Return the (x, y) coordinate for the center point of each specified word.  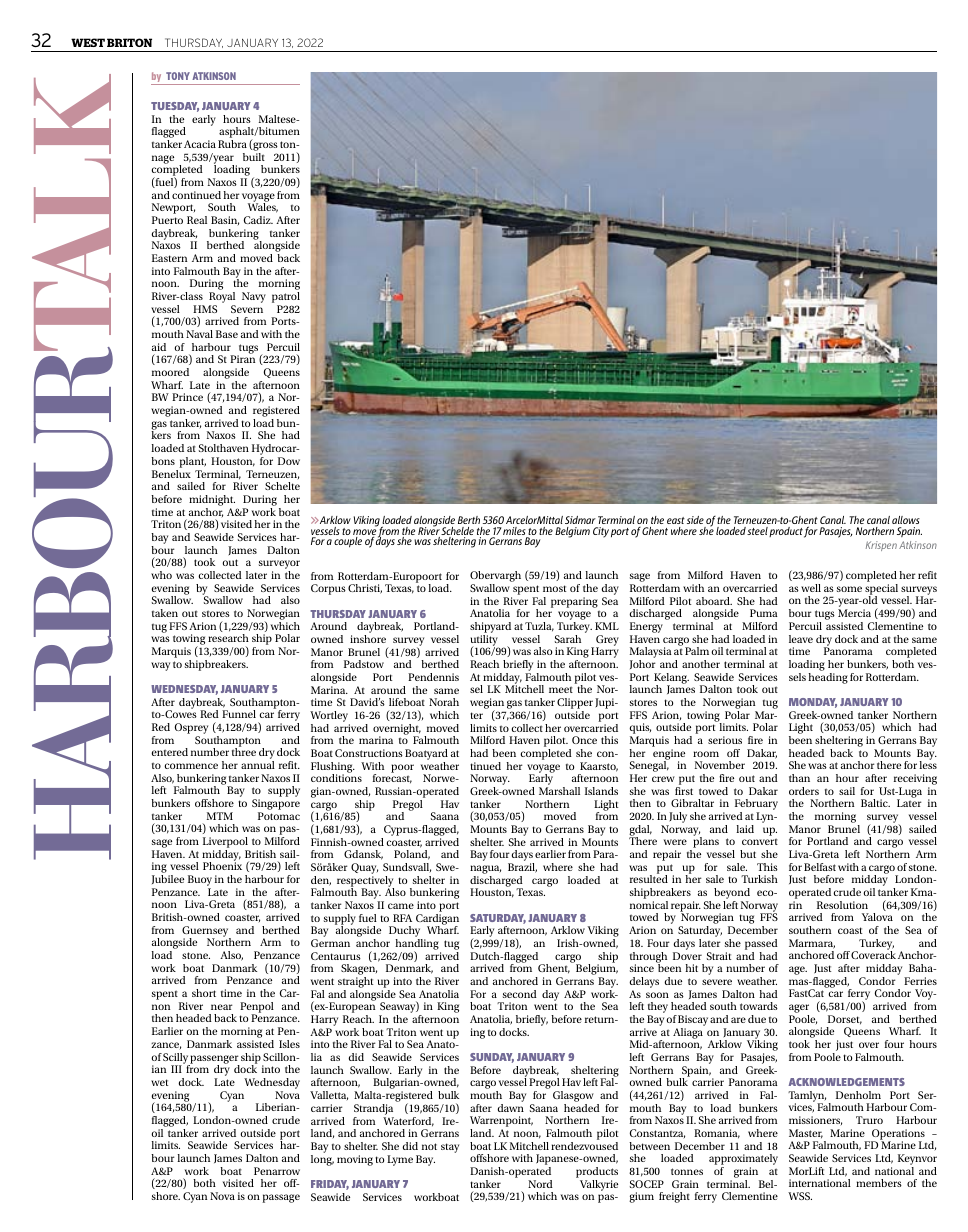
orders (804, 791)
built (254, 157)
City (601, 532)
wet (159, 1082)
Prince (187, 397)
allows (906, 520)
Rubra (232, 144)
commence (191, 766)
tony (178, 76)
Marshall (559, 791)
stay (450, 1148)
